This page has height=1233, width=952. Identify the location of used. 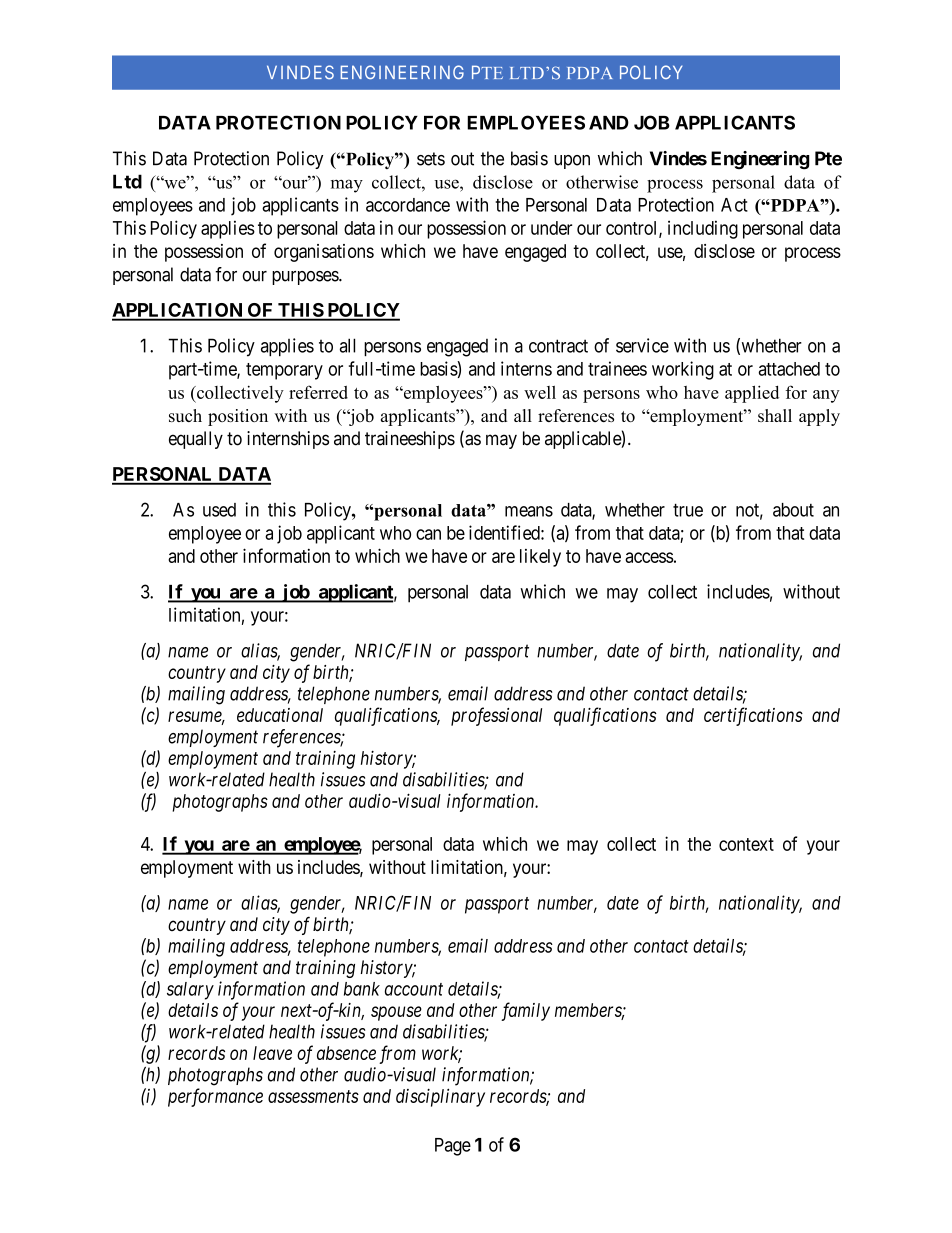
(219, 510).
